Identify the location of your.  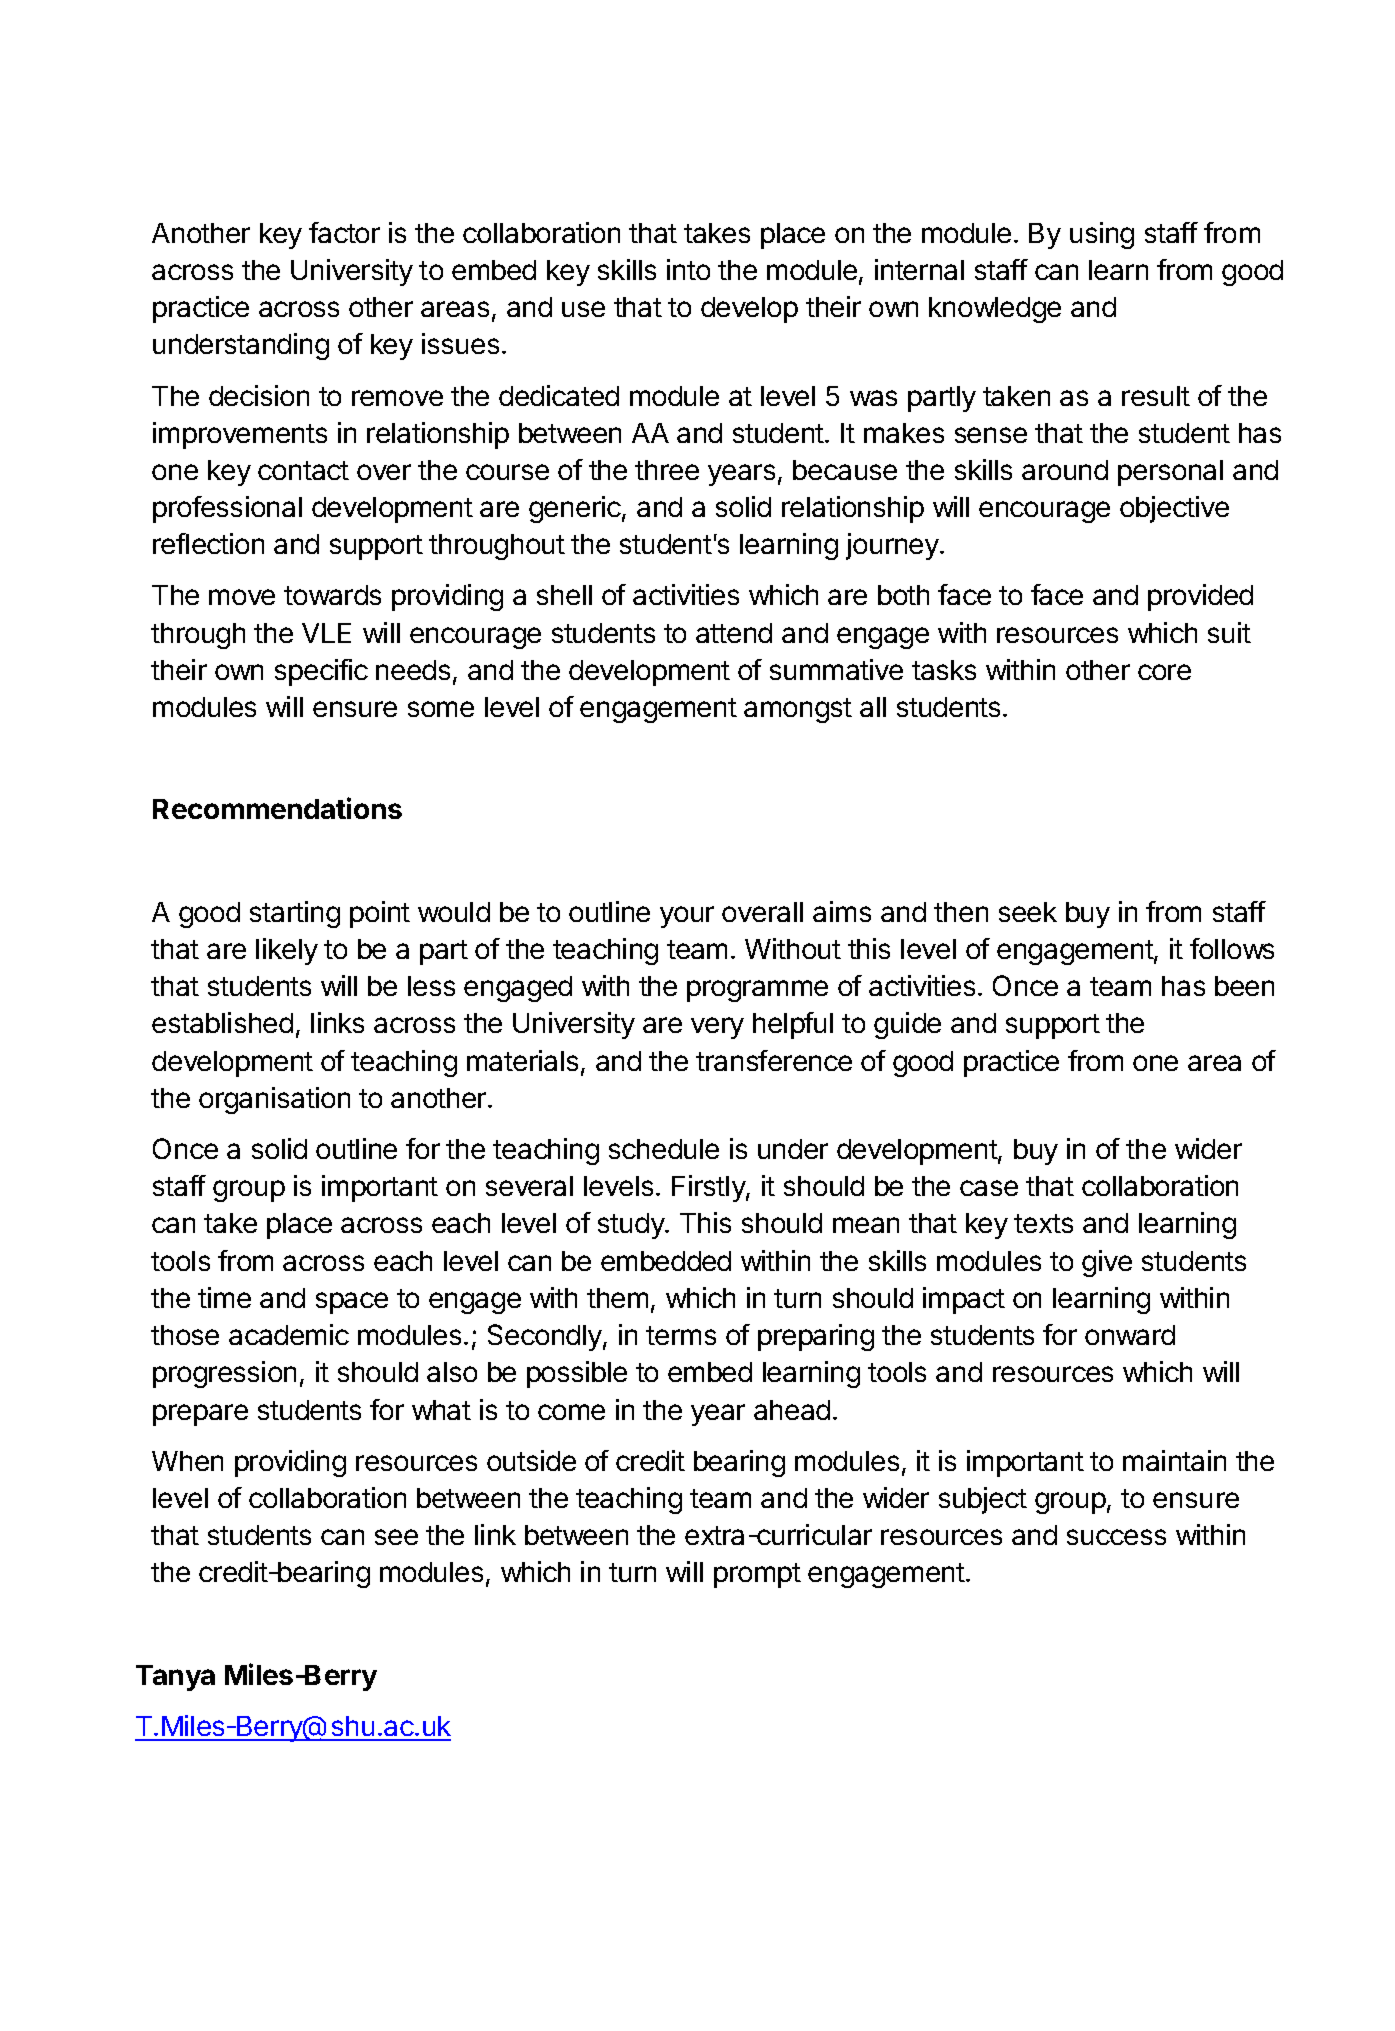
(687, 917).
